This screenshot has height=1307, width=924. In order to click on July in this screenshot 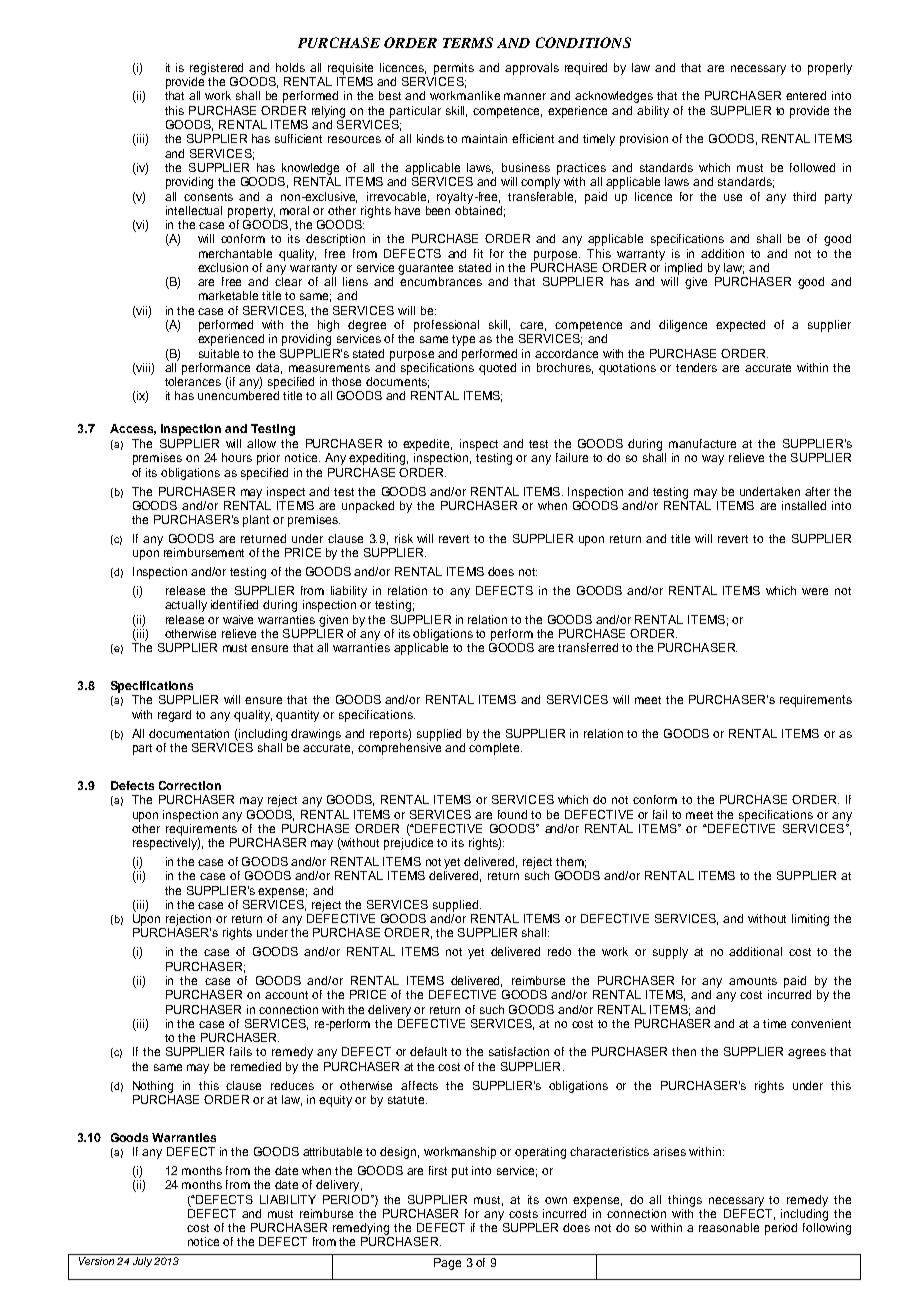, I will do `click(142, 1262)`.
